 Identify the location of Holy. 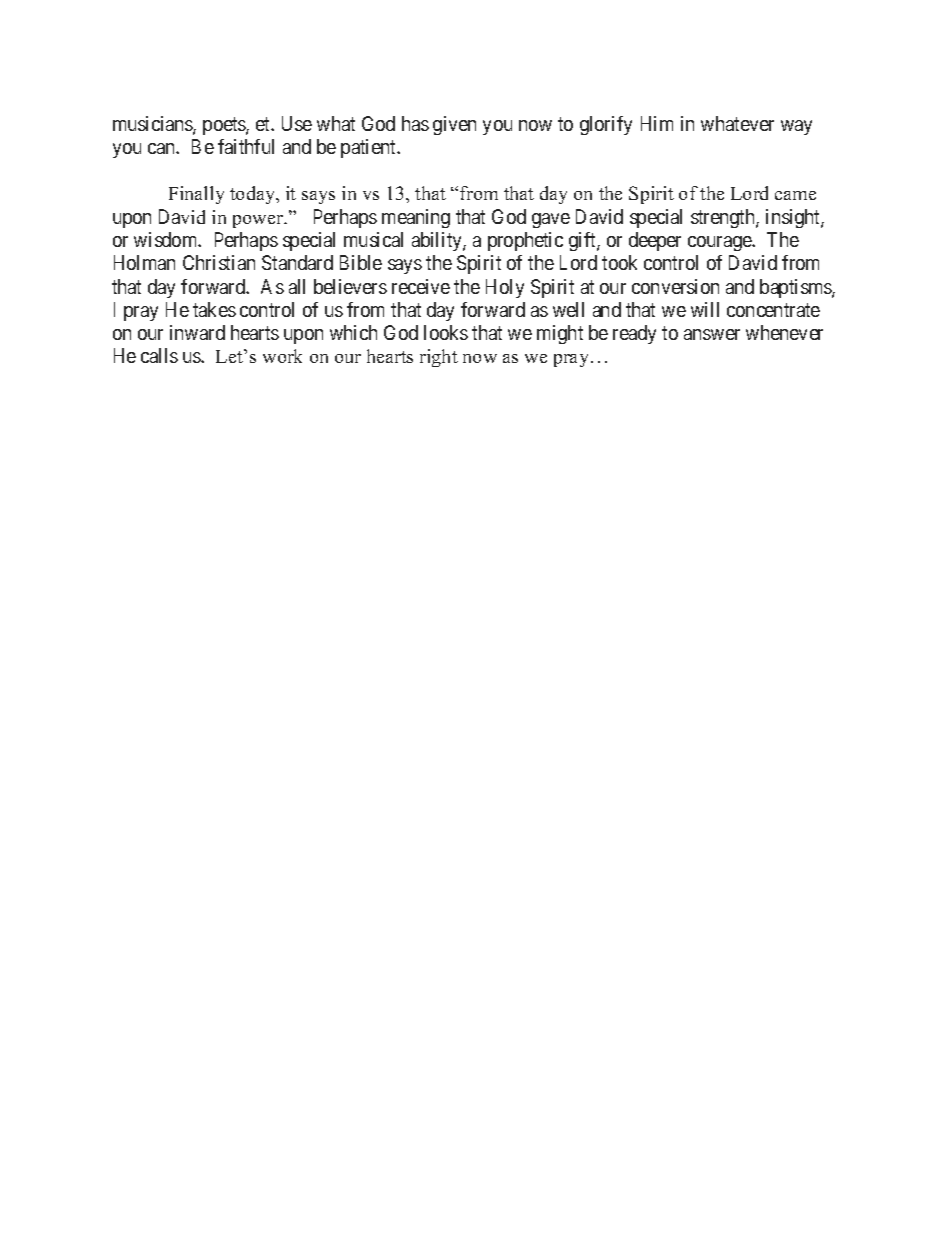
(505, 288).
